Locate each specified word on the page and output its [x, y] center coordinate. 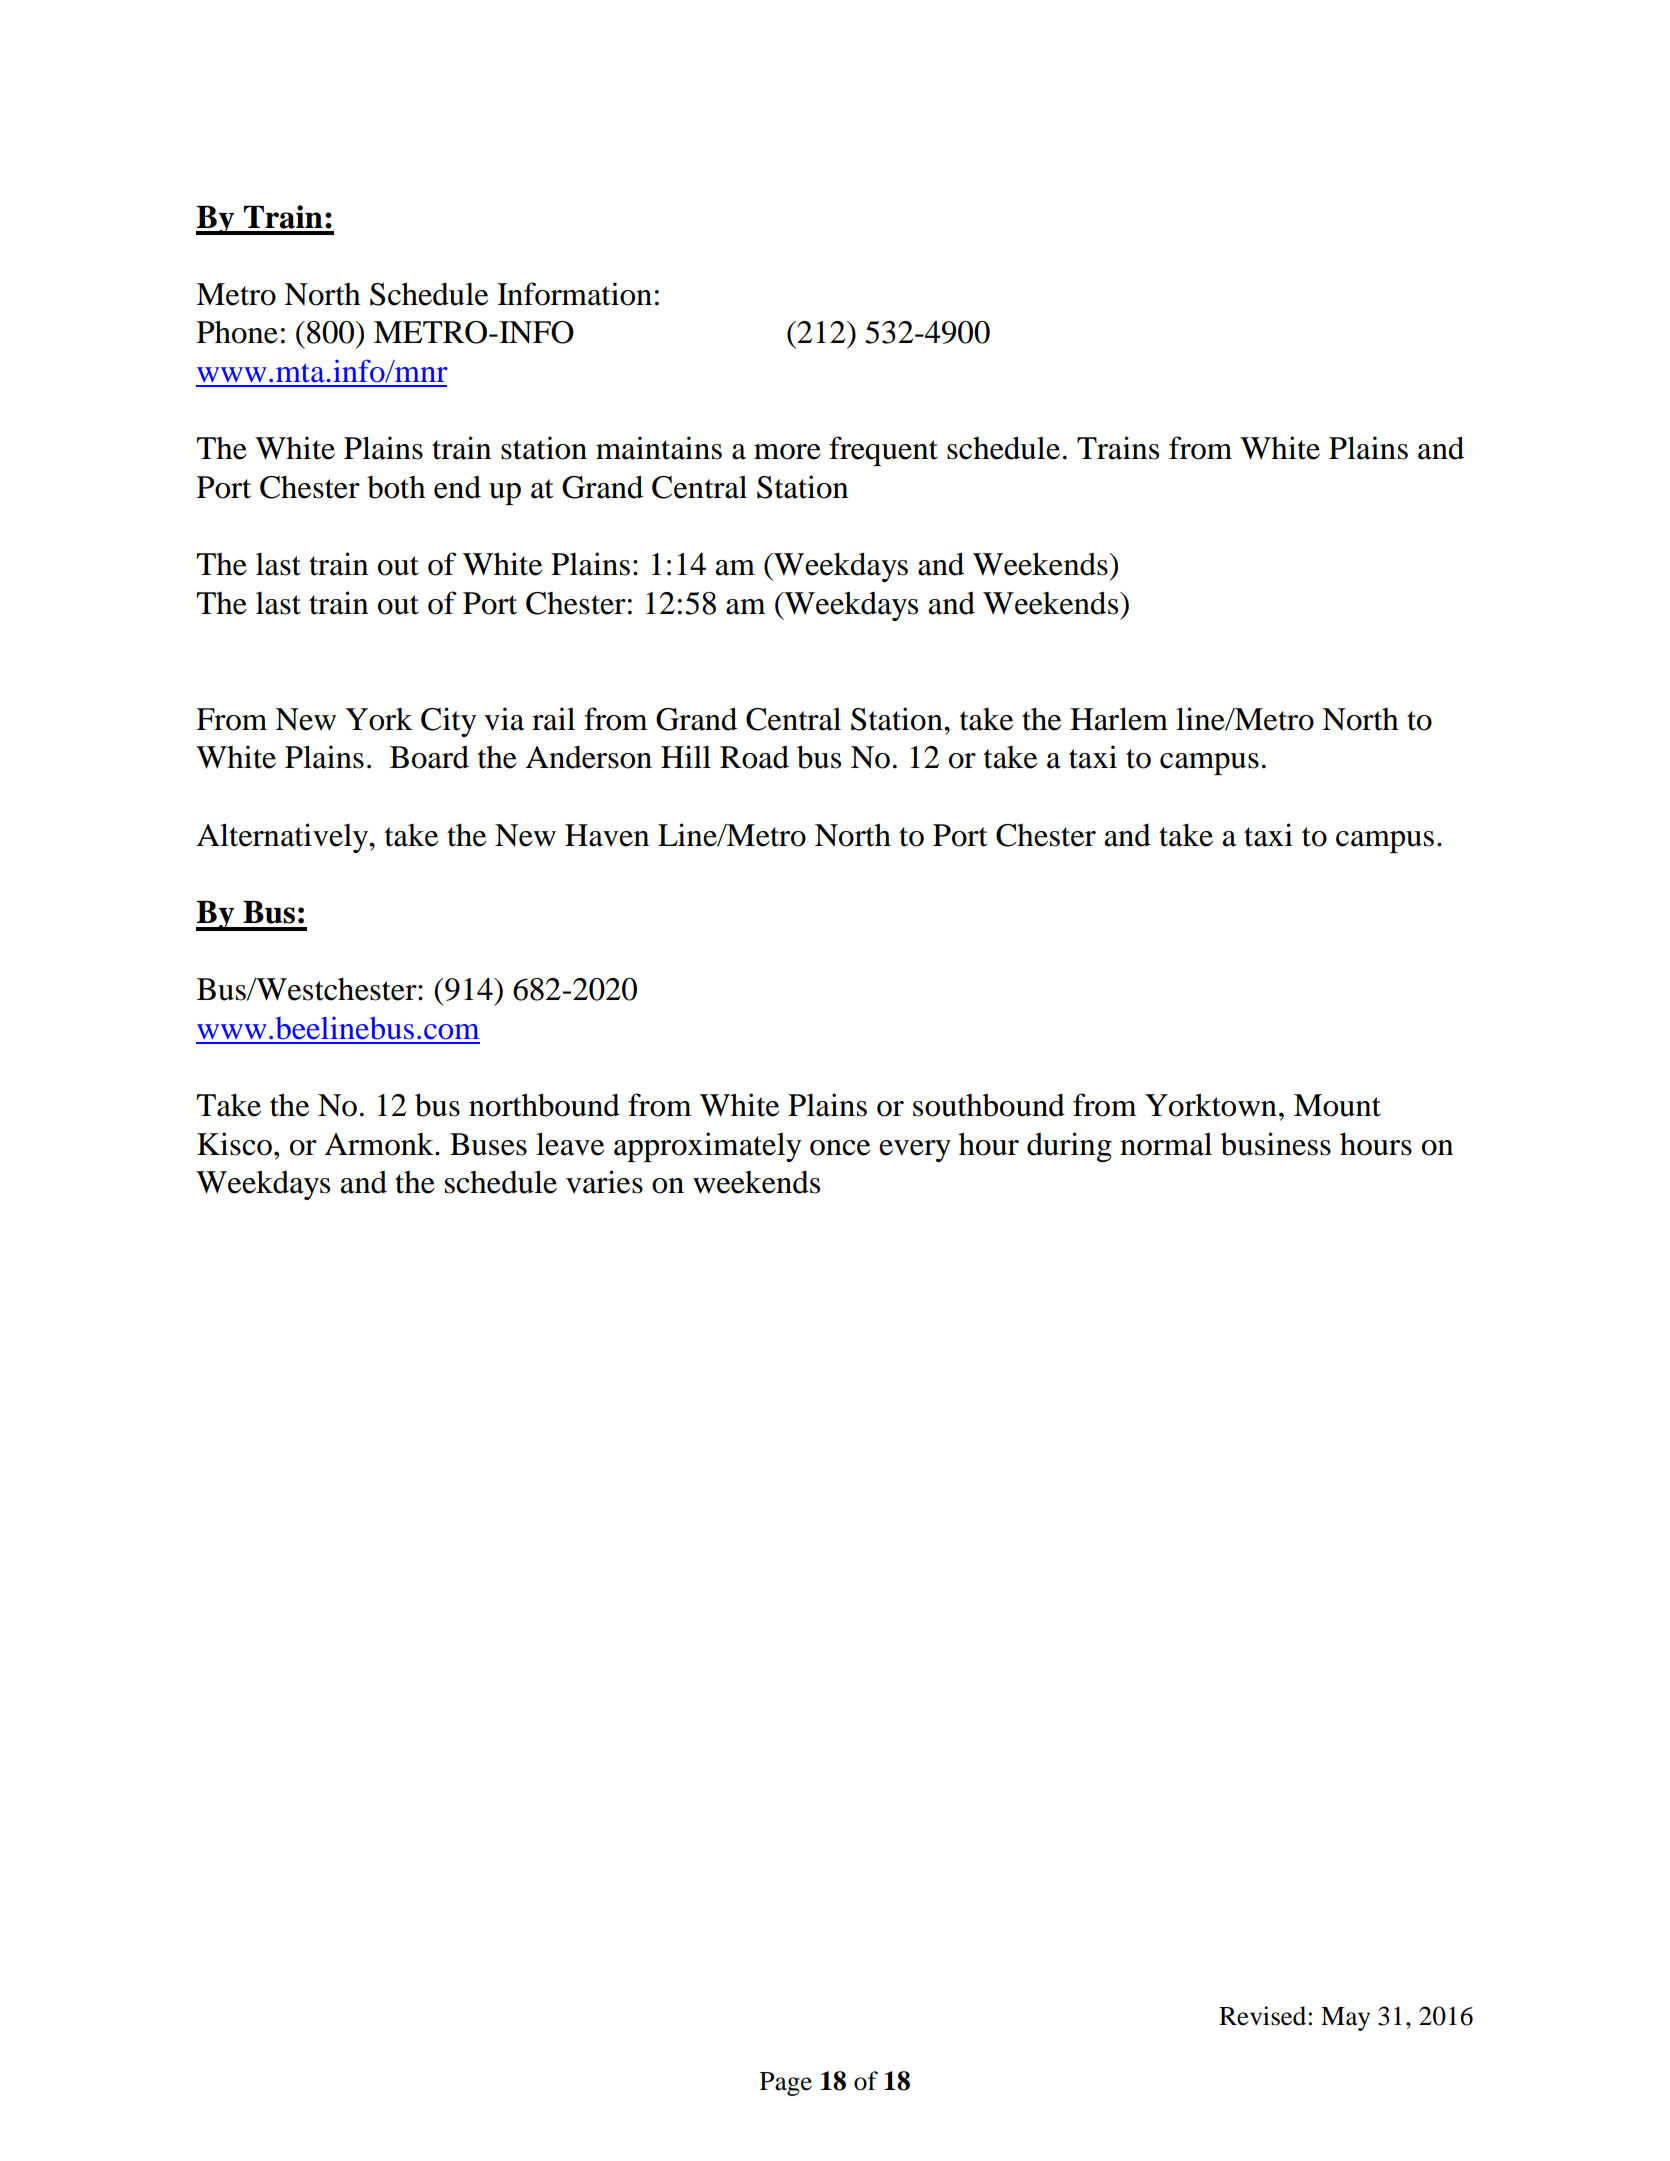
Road [754, 757]
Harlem [1119, 719]
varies [604, 1182]
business [1276, 1144]
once [840, 1148]
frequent [883, 451]
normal [1166, 1144]
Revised [1262, 2016]
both [396, 487]
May [1345, 2019]
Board [429, 757]
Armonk [380, 1144]
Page [786, 2084]
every [915, 1151]
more [787, 452]
